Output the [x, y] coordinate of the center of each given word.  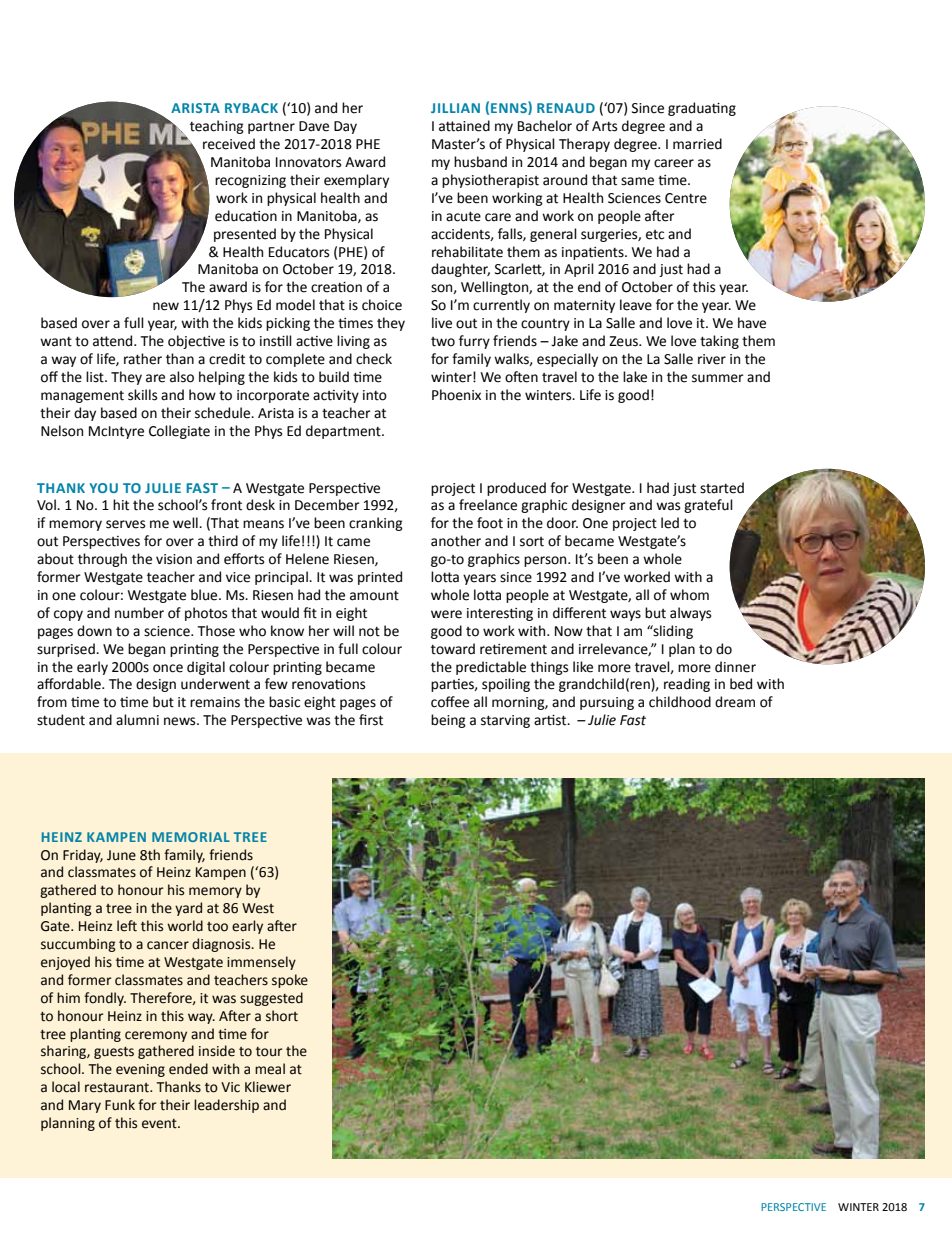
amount [374, 596]
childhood [680, 702]
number [139, 613]
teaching [217, 127]
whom [689, 595]
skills [142, 395]
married [697, 144]
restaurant [118, 1088]
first [371, 720]
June [121, 855]
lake [635, 377]
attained [464, 126]
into [375, 395]
